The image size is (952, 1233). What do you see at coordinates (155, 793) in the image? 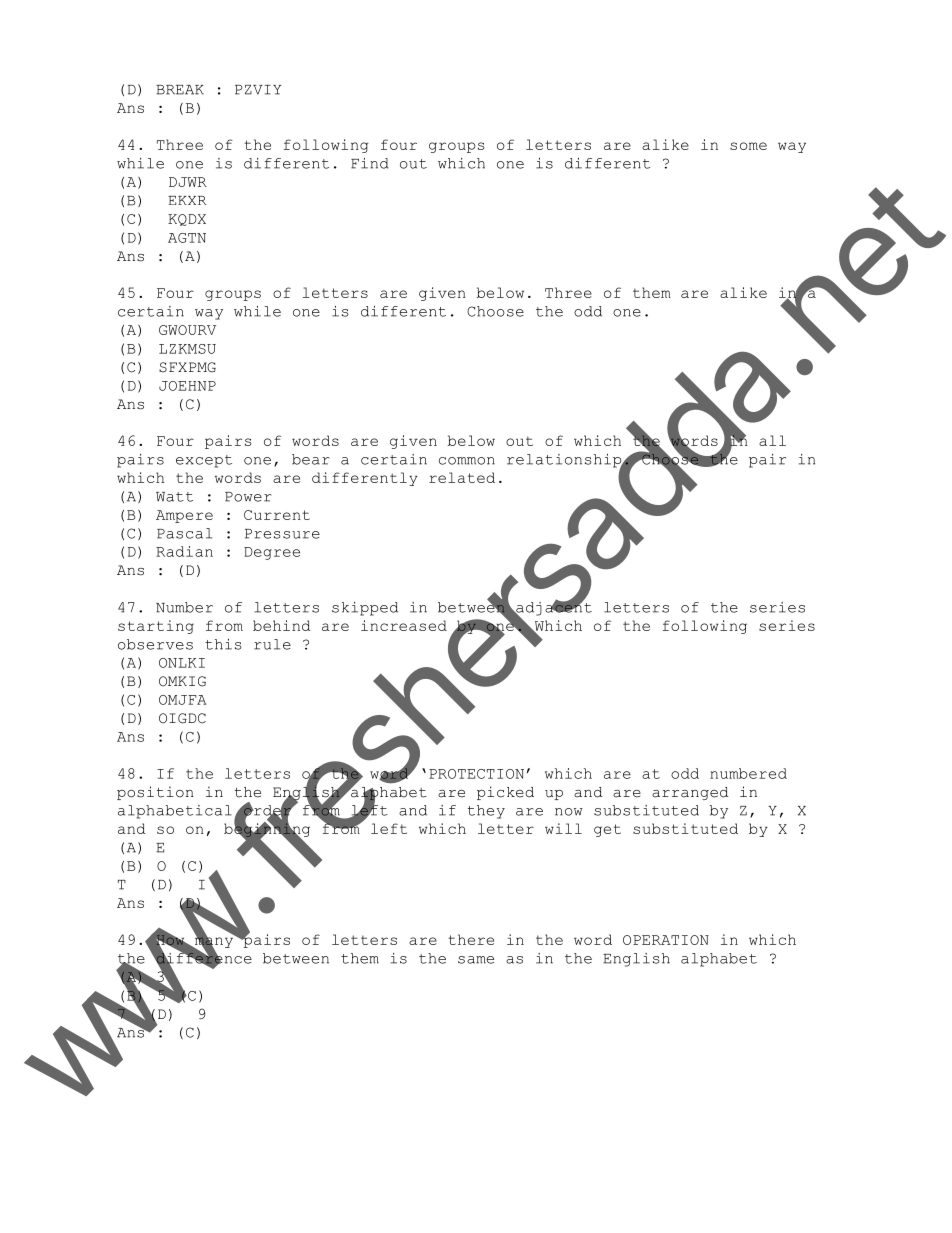
I see `position` at bounding box center [155, 793].
